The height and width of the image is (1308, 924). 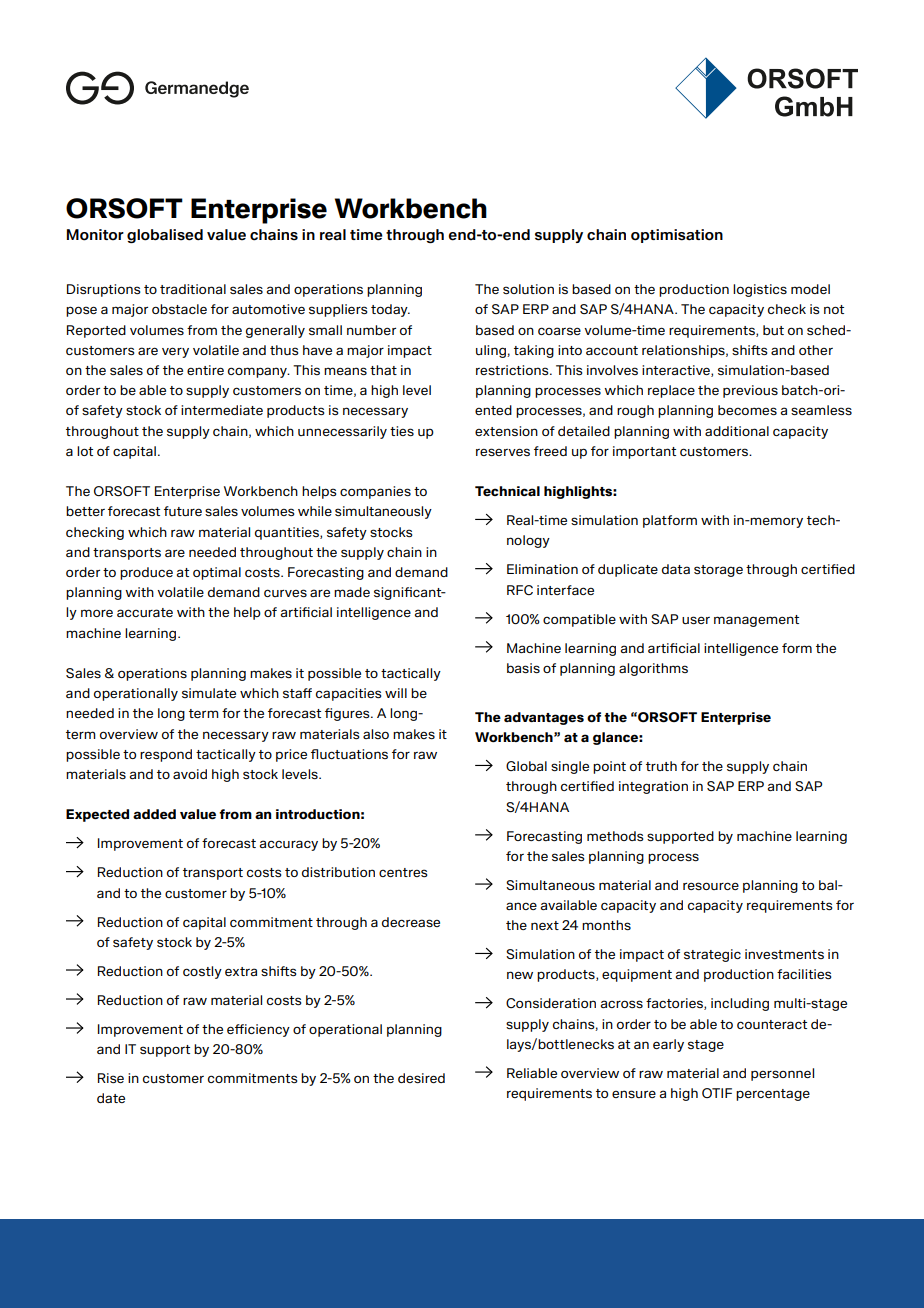 I want to click on personnel, so click(x=782, y=1074).
